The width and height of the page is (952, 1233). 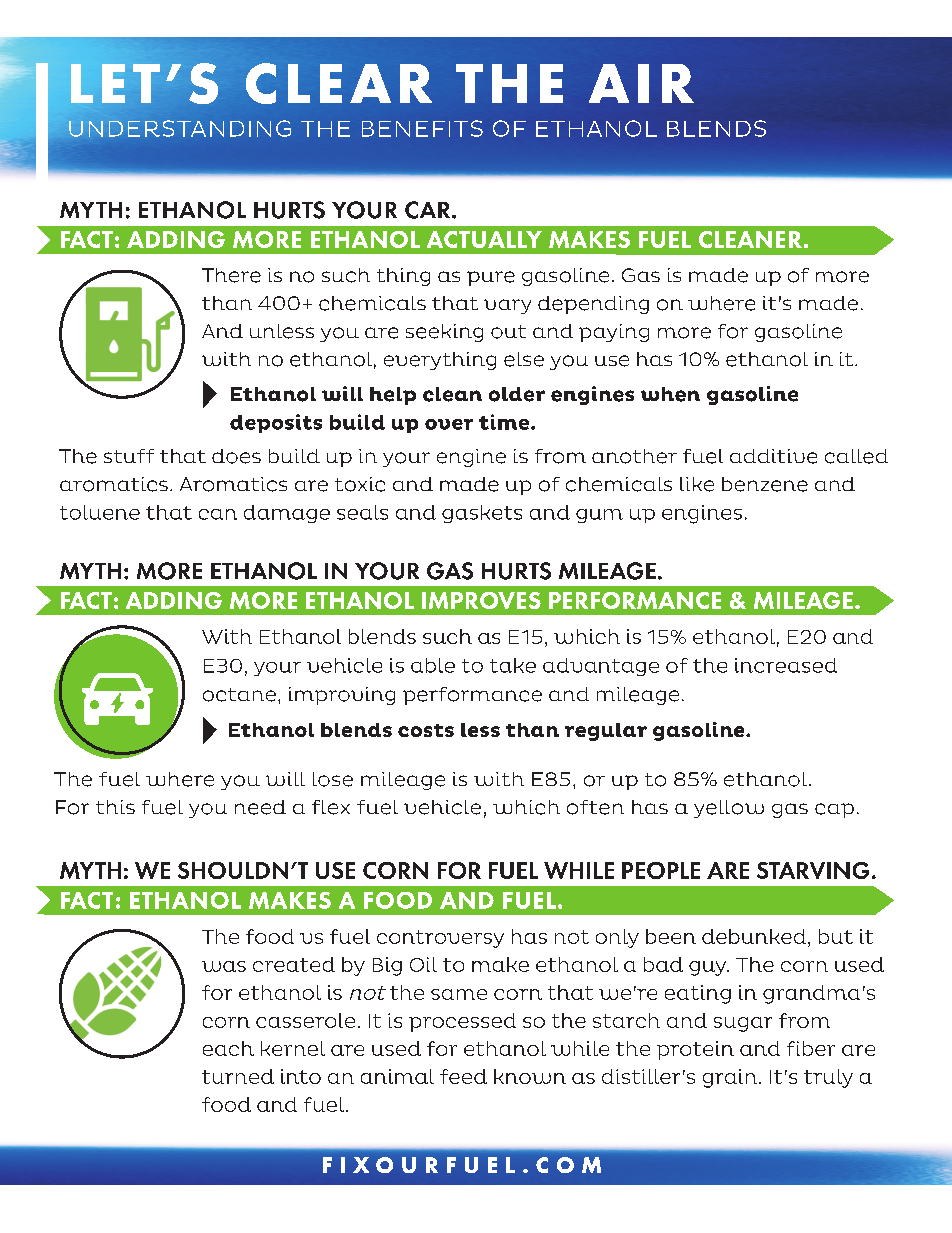 What do you see at coordinates (422, 128) in the page?
I see `BENEFITS` at bounding box center [422, 128].
